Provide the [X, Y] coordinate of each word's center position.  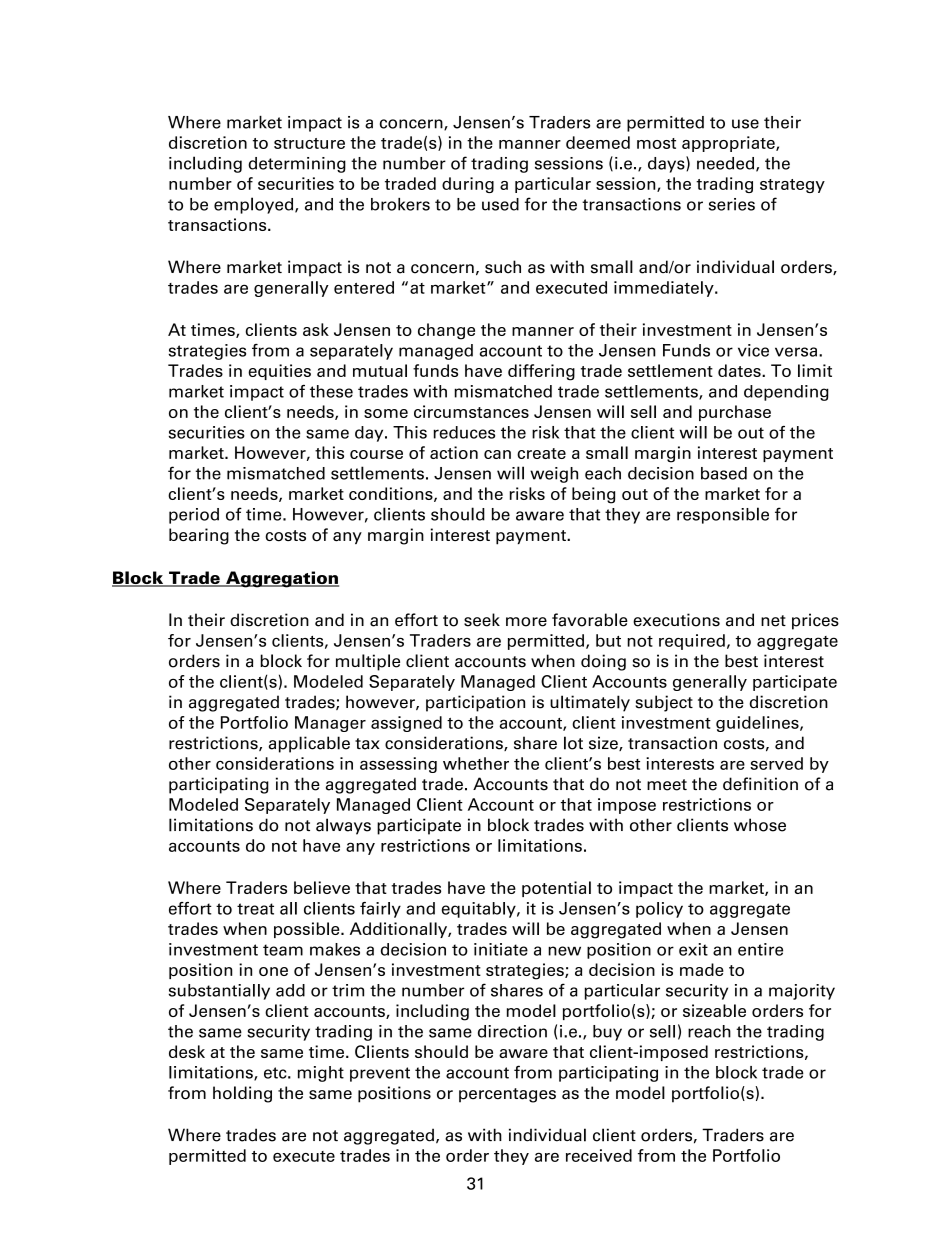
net [773, 621]
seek [482, 620]
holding [242, 1094]
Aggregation [281, 579]
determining [297, 165]
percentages [507, 1095]
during [468, 185]
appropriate [729, 144]
